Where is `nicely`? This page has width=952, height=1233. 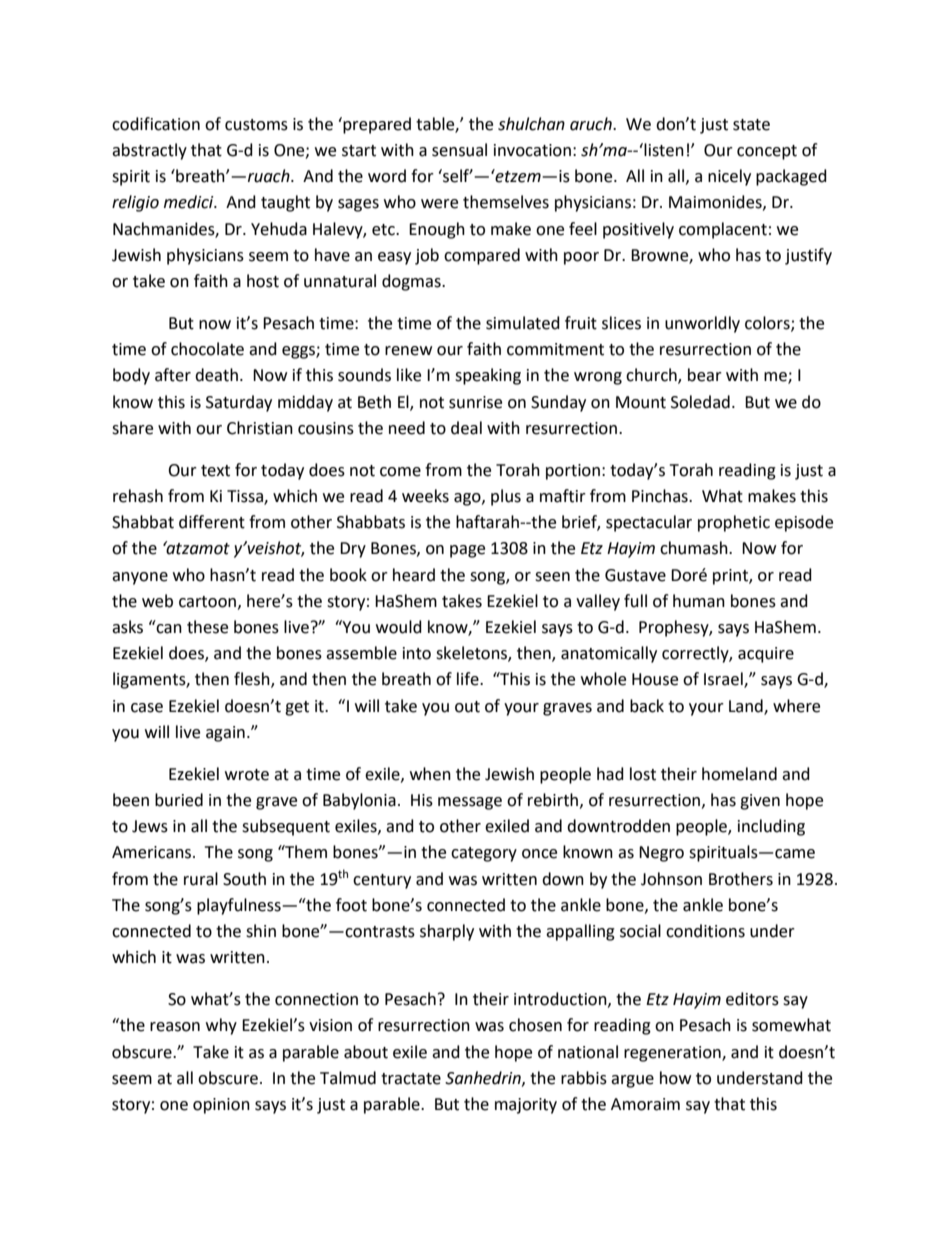
nicely is located at coordinates (729, 177).
